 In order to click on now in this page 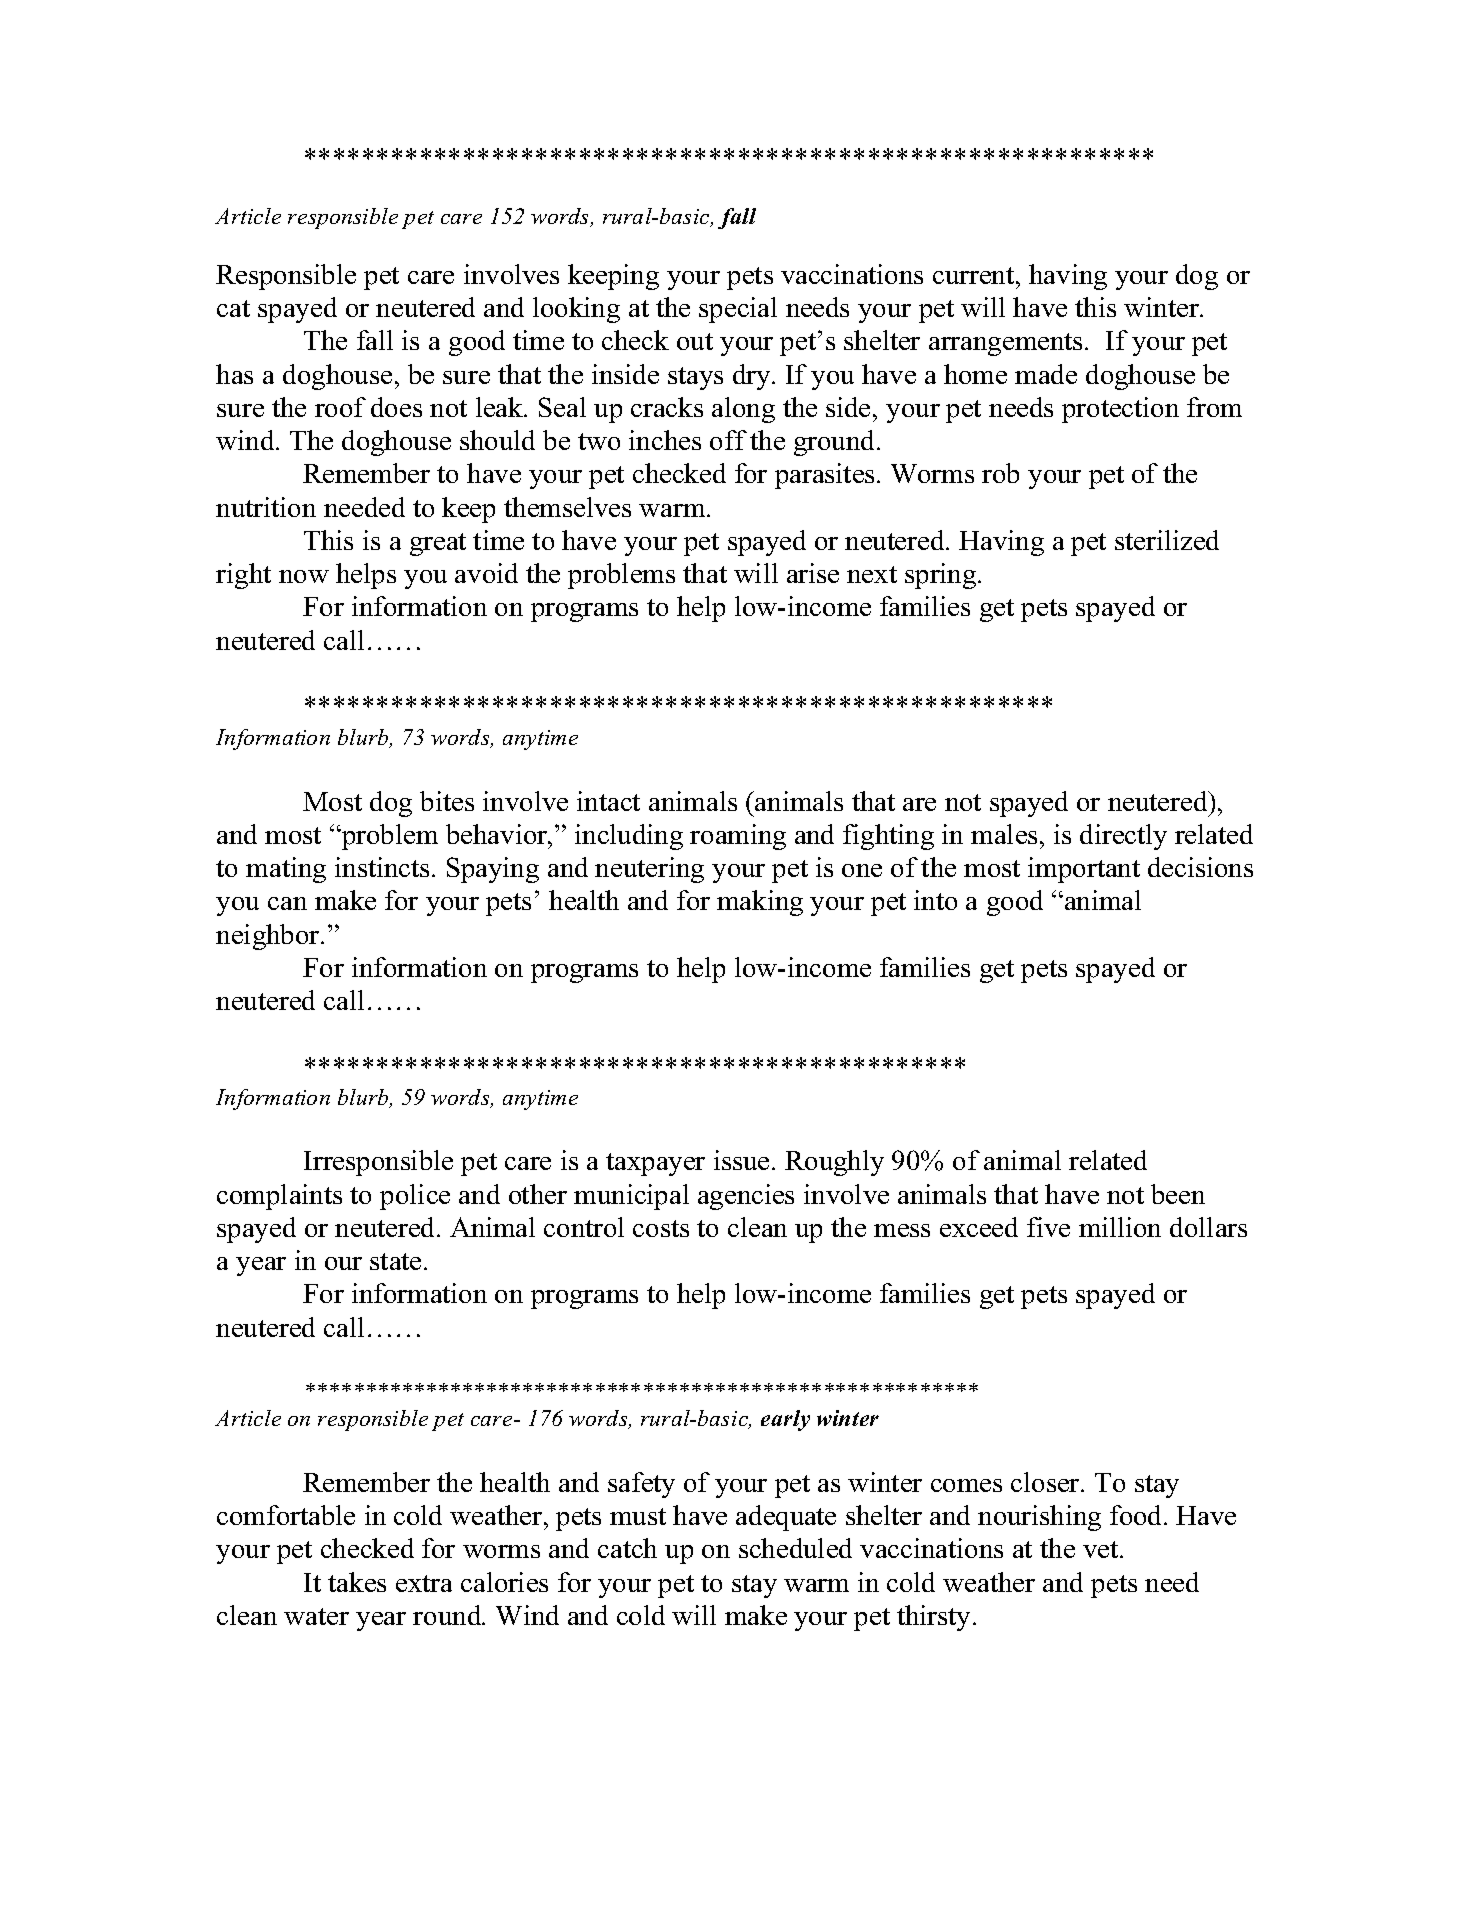, I will do `click(304, 576)`.
